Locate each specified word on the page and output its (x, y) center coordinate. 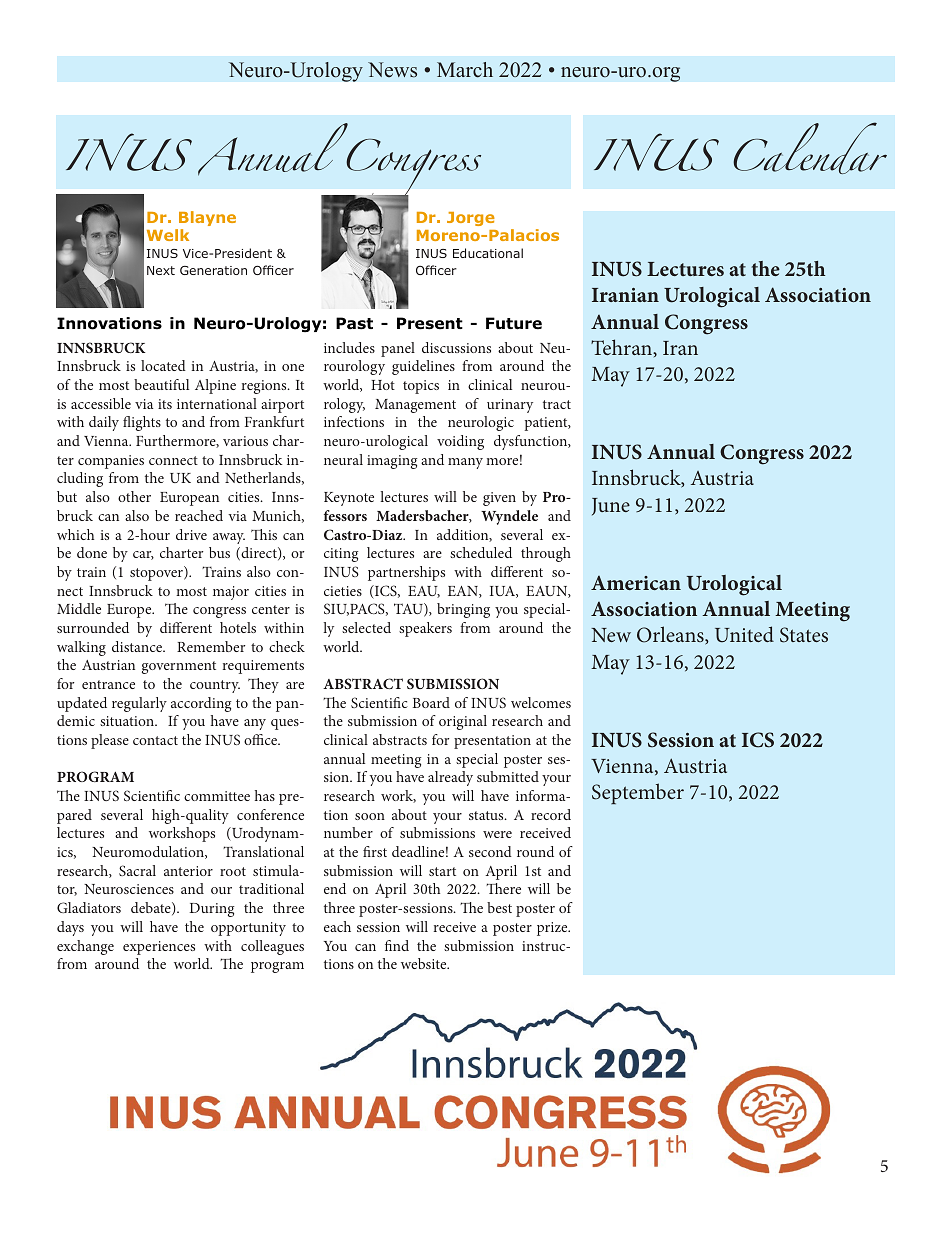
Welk (168, 235)
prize (553, 929)
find (397, 945)
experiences (159, 948)
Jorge (471, 219)
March (465, 70)
